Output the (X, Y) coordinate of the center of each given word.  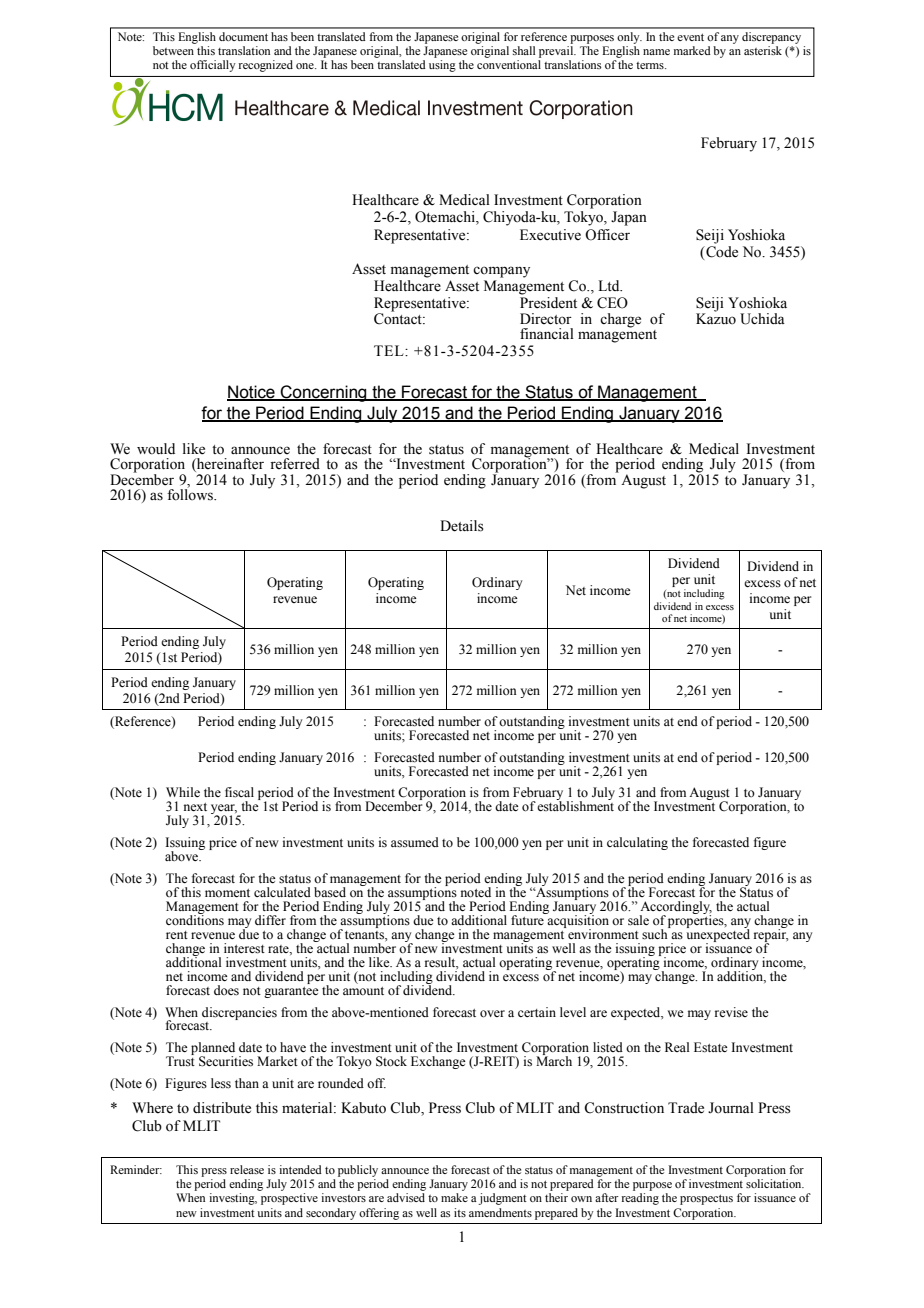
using (442, 66)
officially (213, 66)
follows (191, 494)
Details (462, 526)
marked (692, 50)
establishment (575, 805)
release (247, 1169)
